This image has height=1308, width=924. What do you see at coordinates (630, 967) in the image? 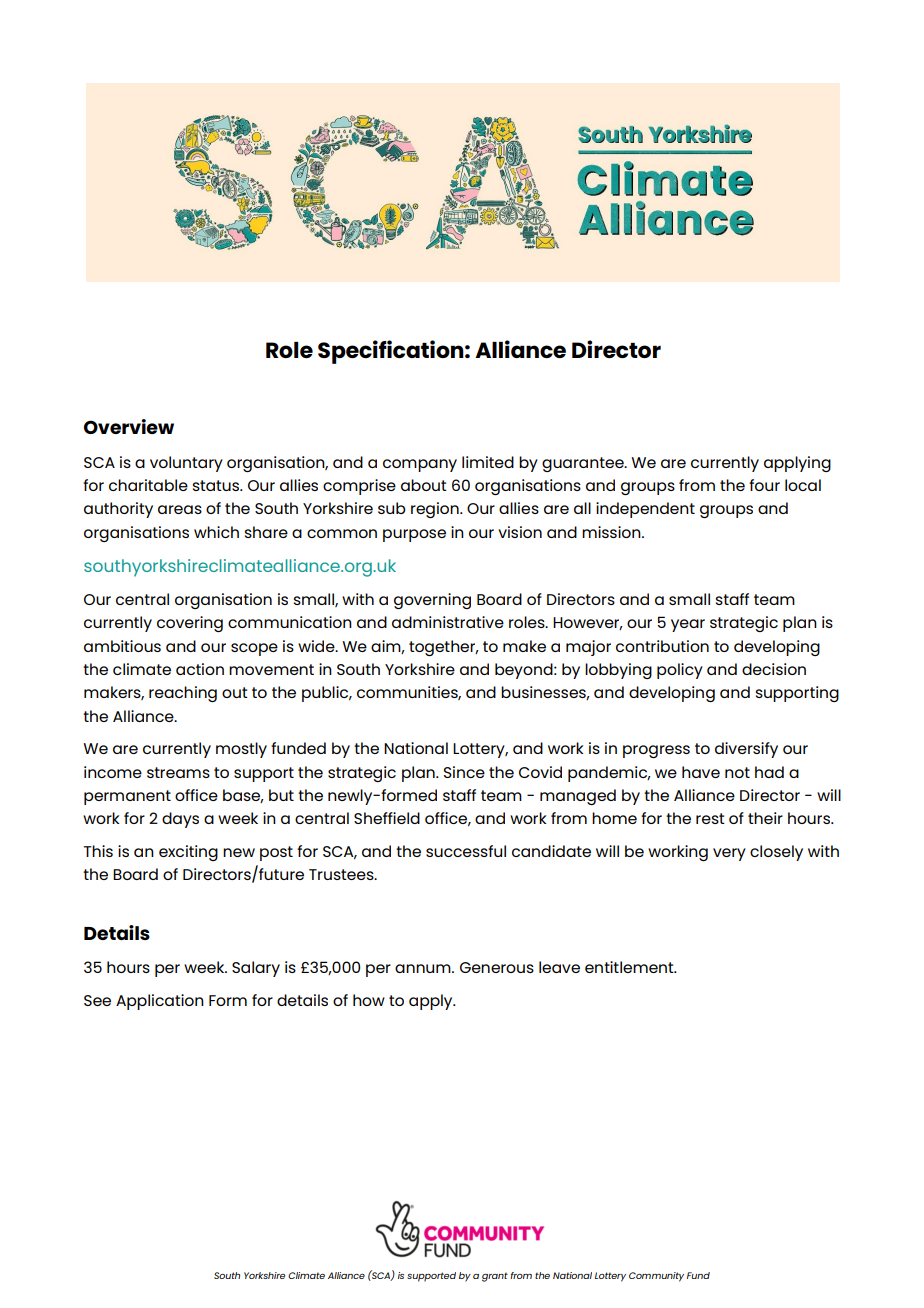
I see `entitlement` at bounding box center [630, 967].
